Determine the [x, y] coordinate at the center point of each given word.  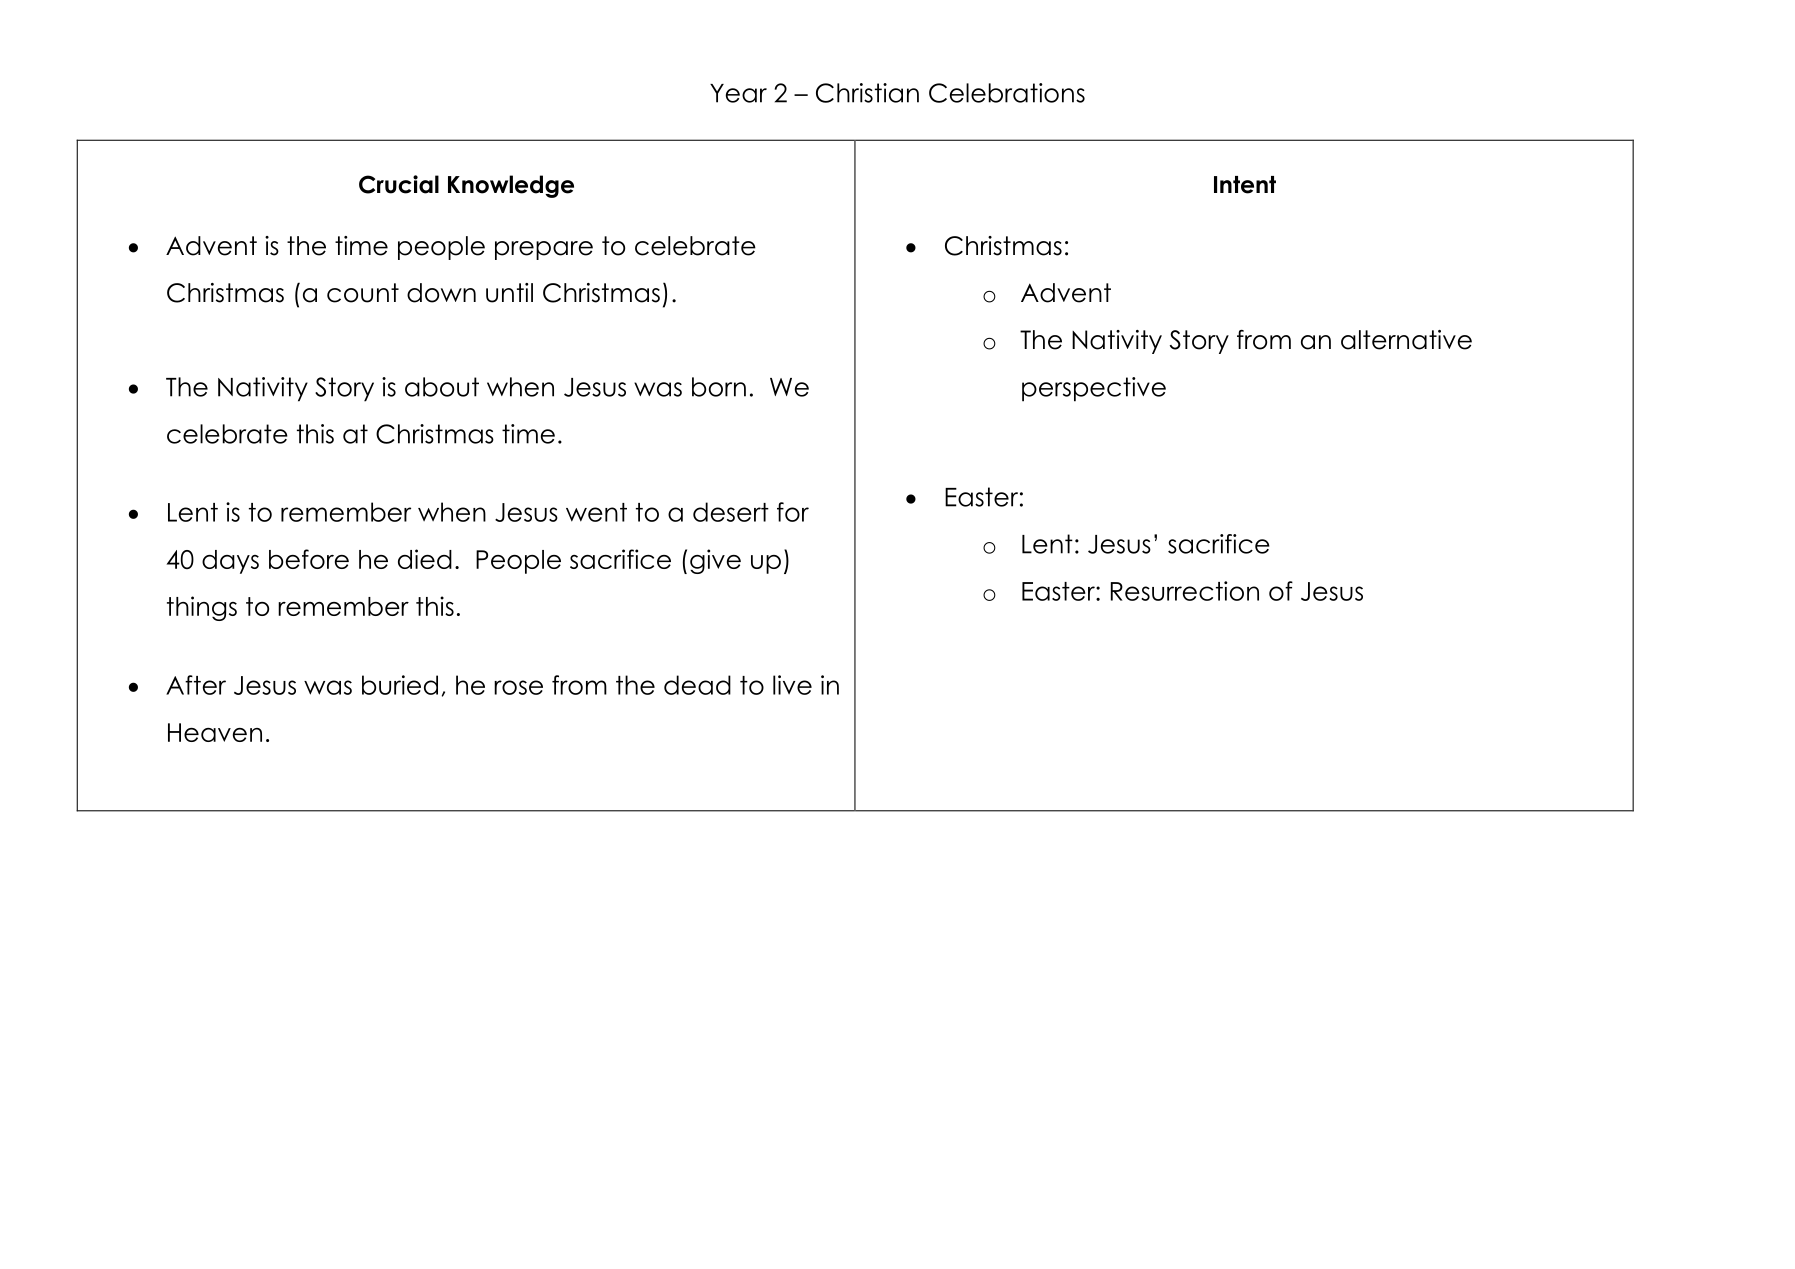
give [715, 561]
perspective [1094, 389]
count [363, 293]
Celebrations [1007, 93]
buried [400, 685]
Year [738, 93]
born [719, 387]
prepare [544, 250]
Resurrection [1185, 591]
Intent [1245, 185]
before [309, 559]
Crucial [399, 184]
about [442, 387]
